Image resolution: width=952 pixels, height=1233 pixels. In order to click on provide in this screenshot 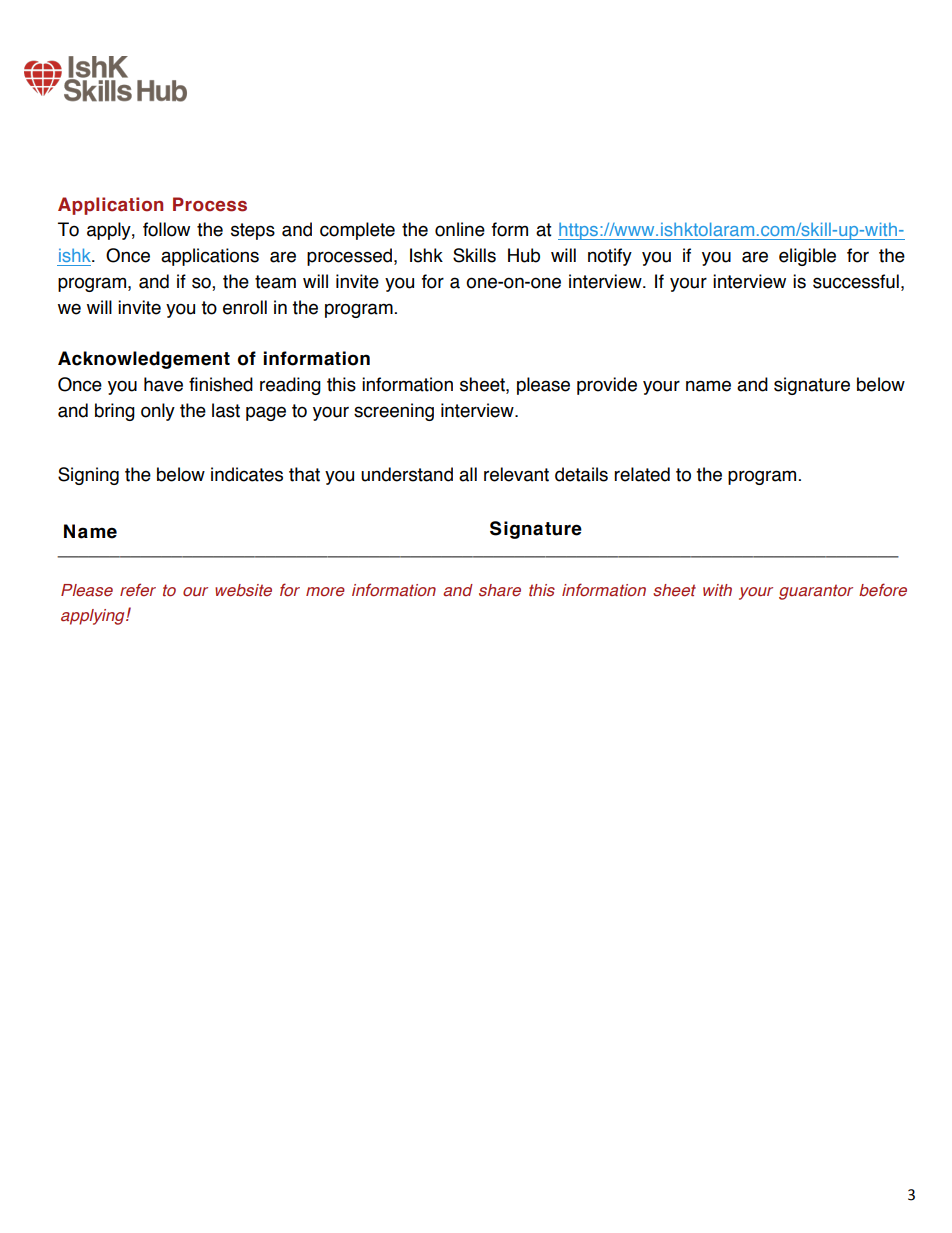, I will do `click(607, 386)`.
